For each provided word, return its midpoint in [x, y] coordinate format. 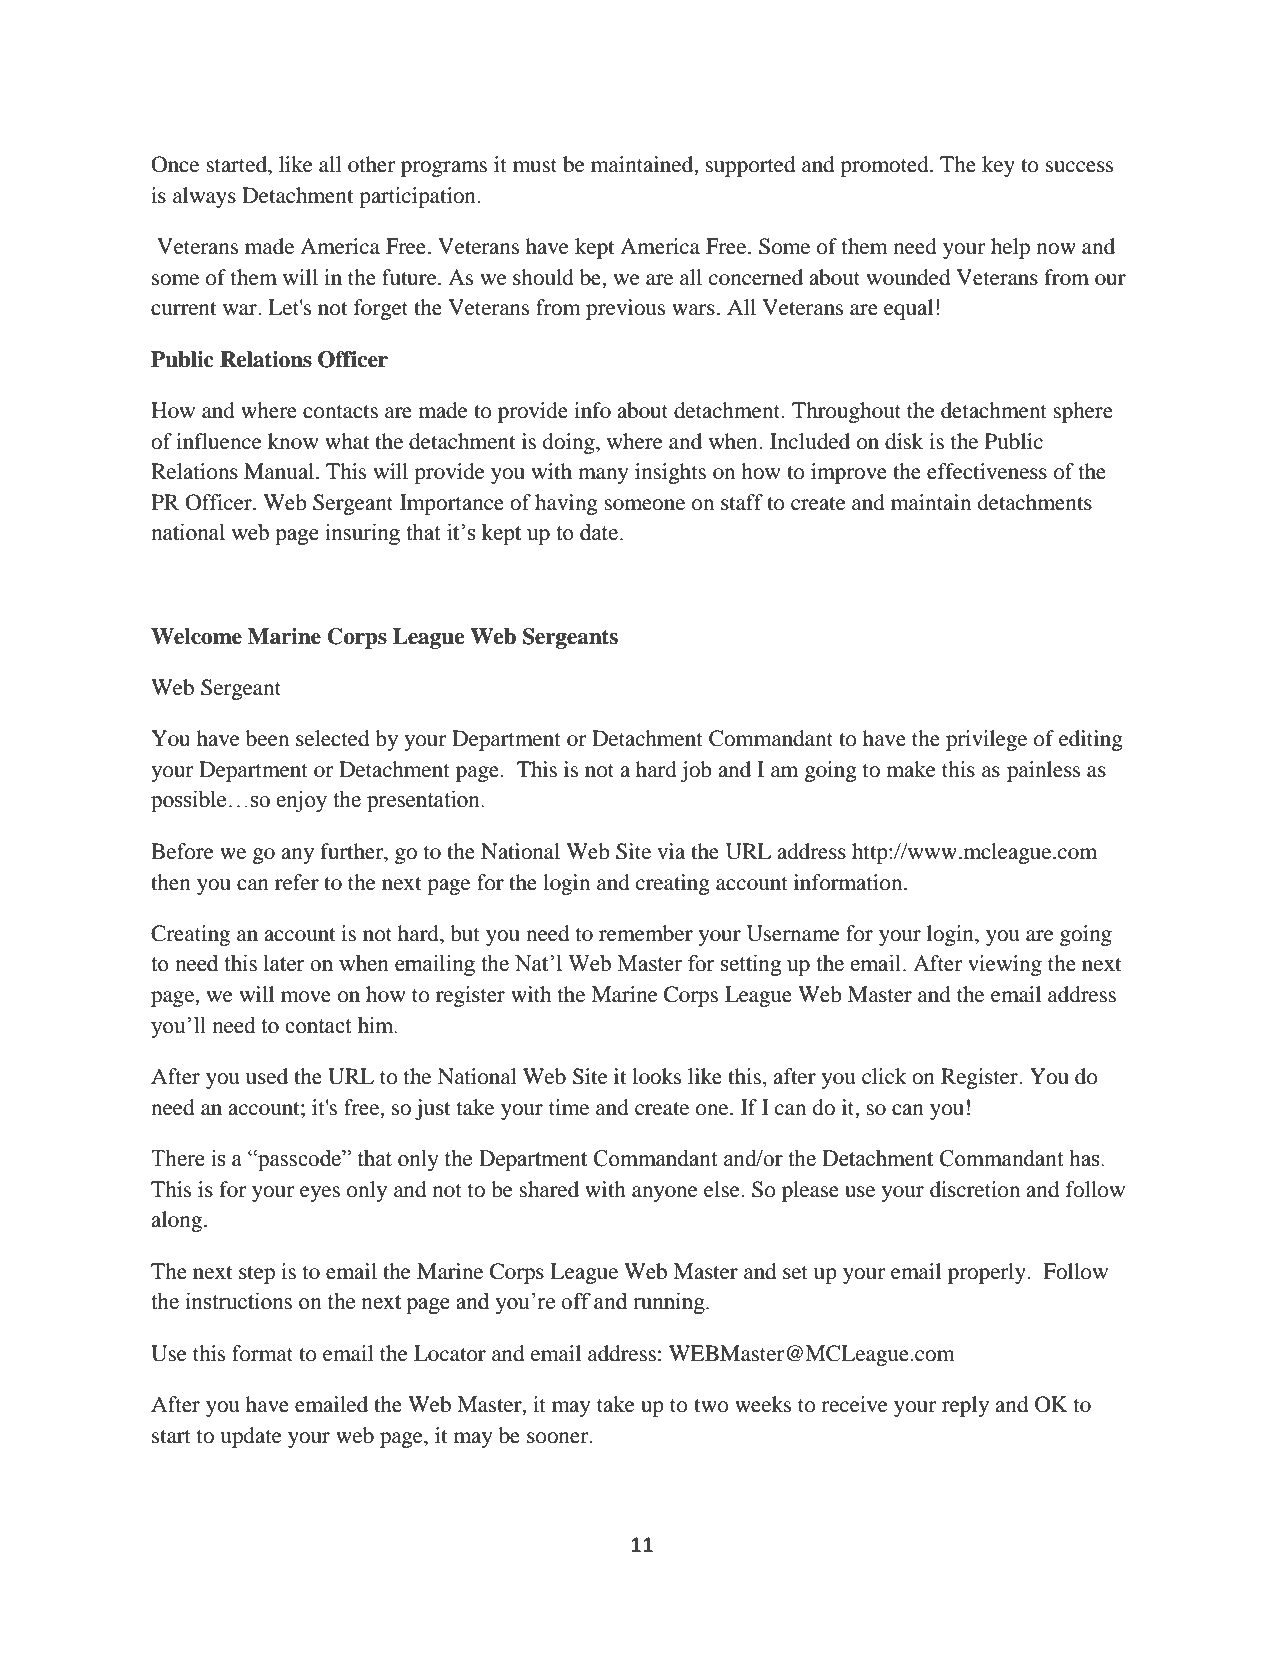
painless [1043, 771]
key [998, 166]
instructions [239, 1301]
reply [965, 1406]
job [696, 771]
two [711, 1406]
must [535, 166]
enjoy [301, 801]
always [204, 197]
